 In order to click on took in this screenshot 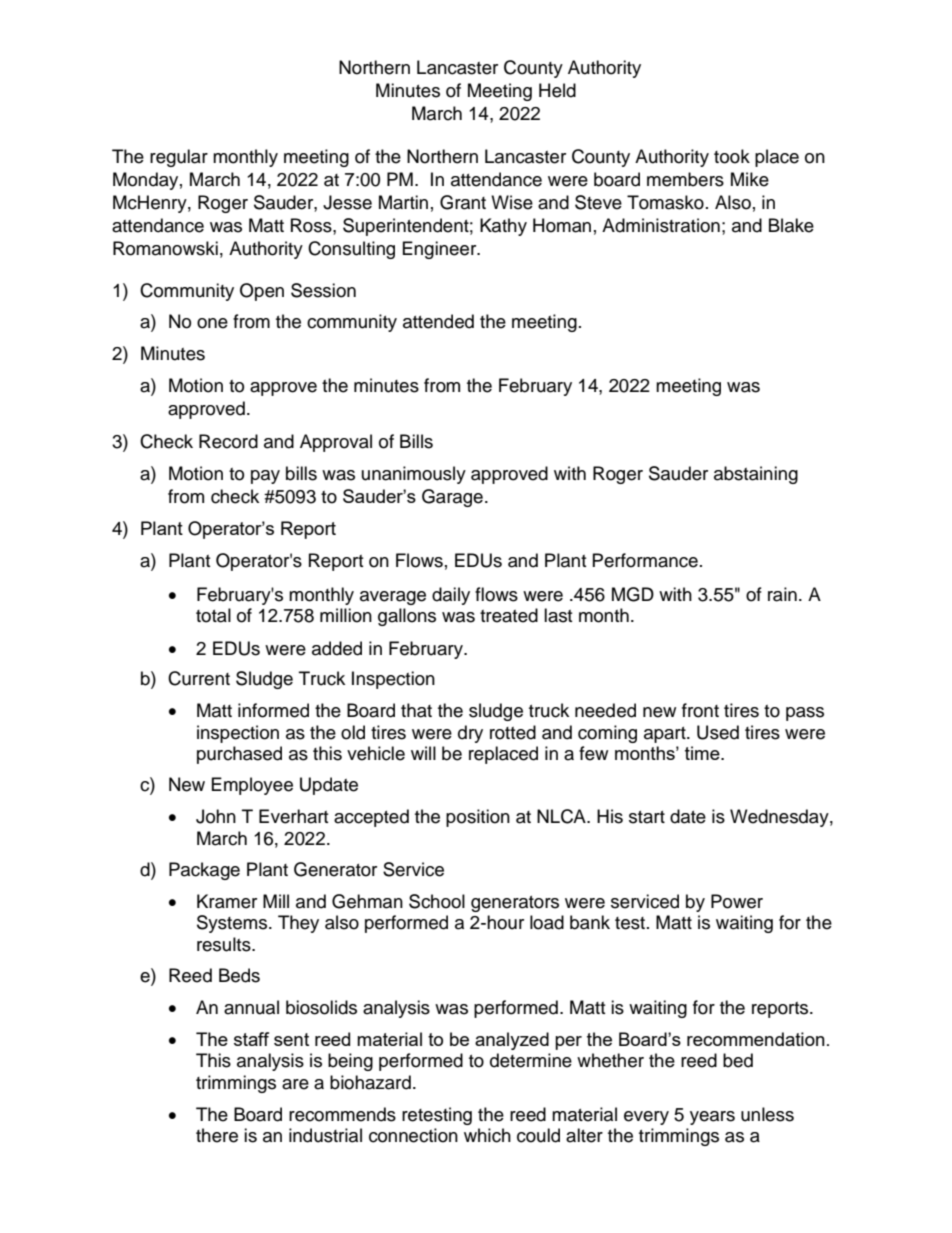, I will do `click(732, 156)`.
